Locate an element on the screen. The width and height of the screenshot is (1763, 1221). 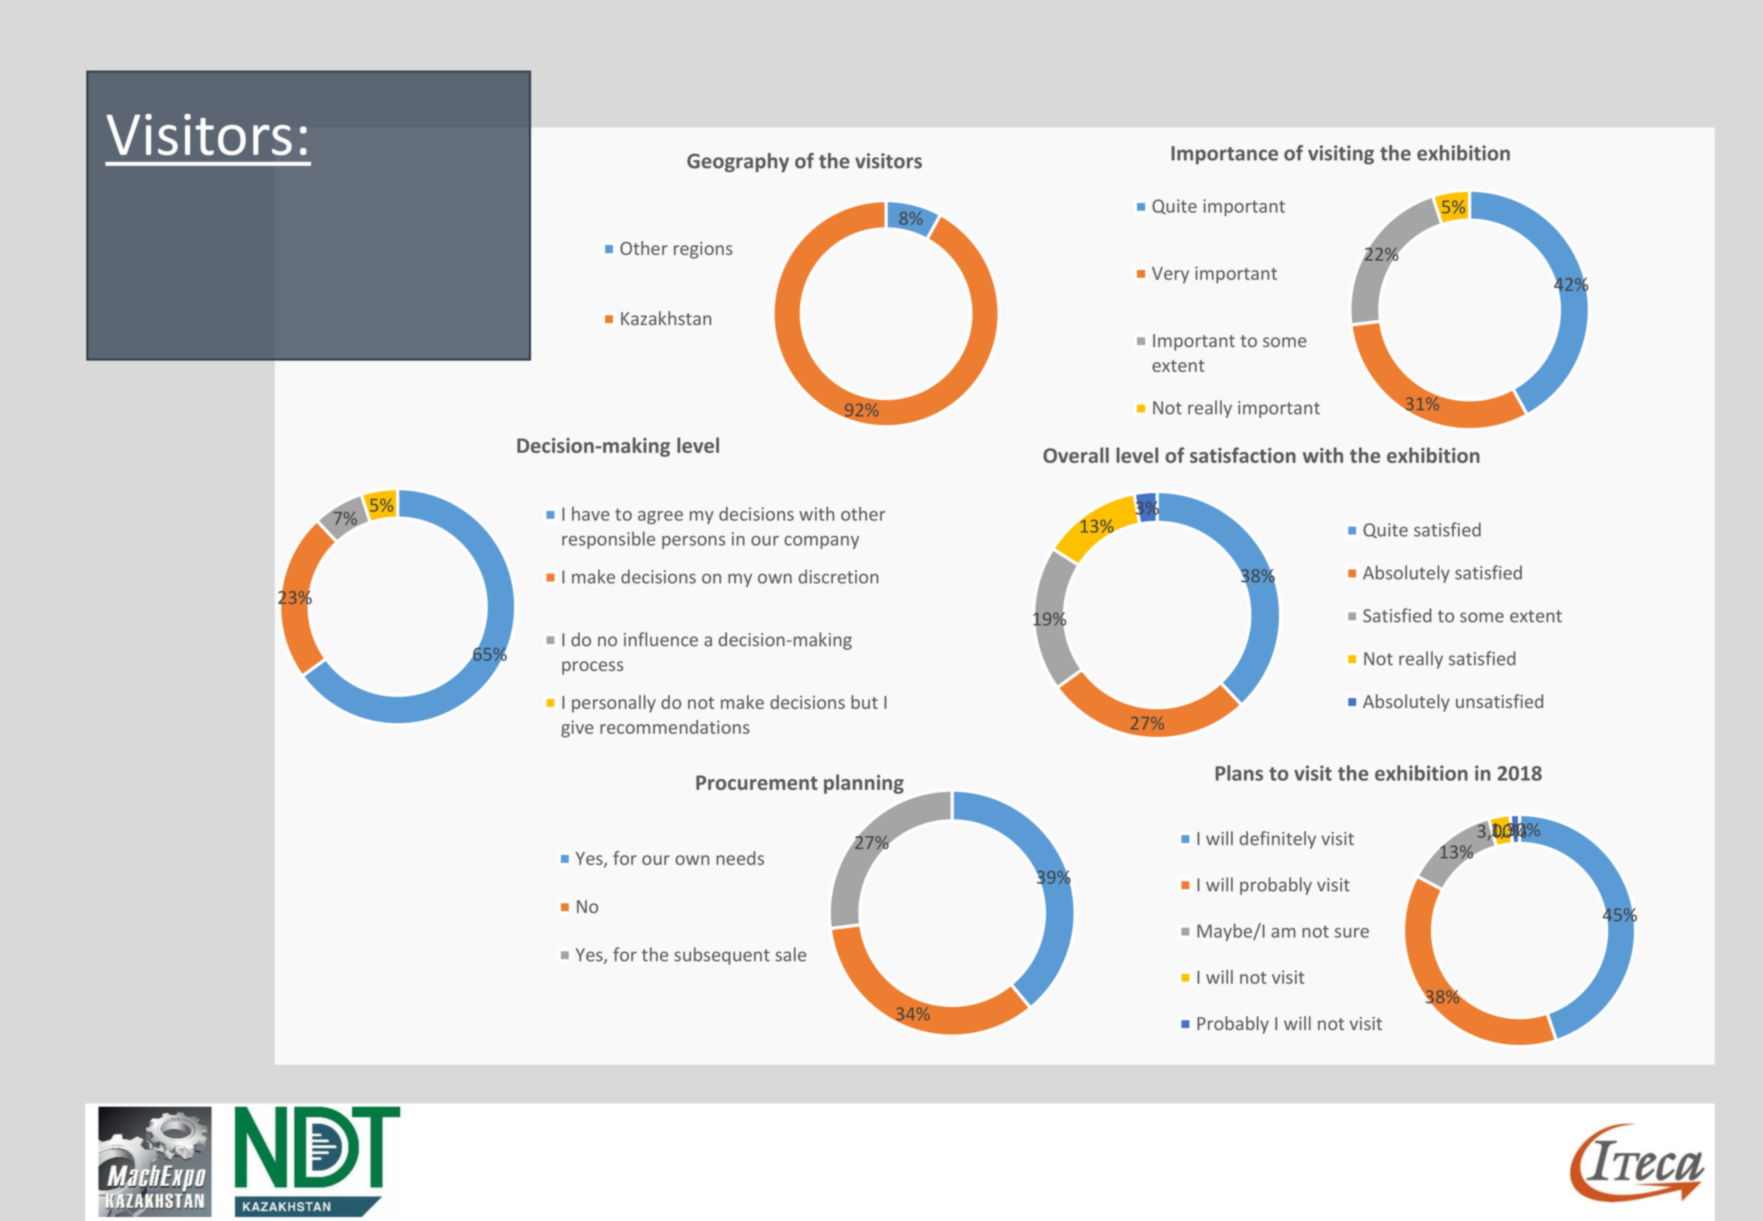
subsequent is located at coordinates (722, 956).
